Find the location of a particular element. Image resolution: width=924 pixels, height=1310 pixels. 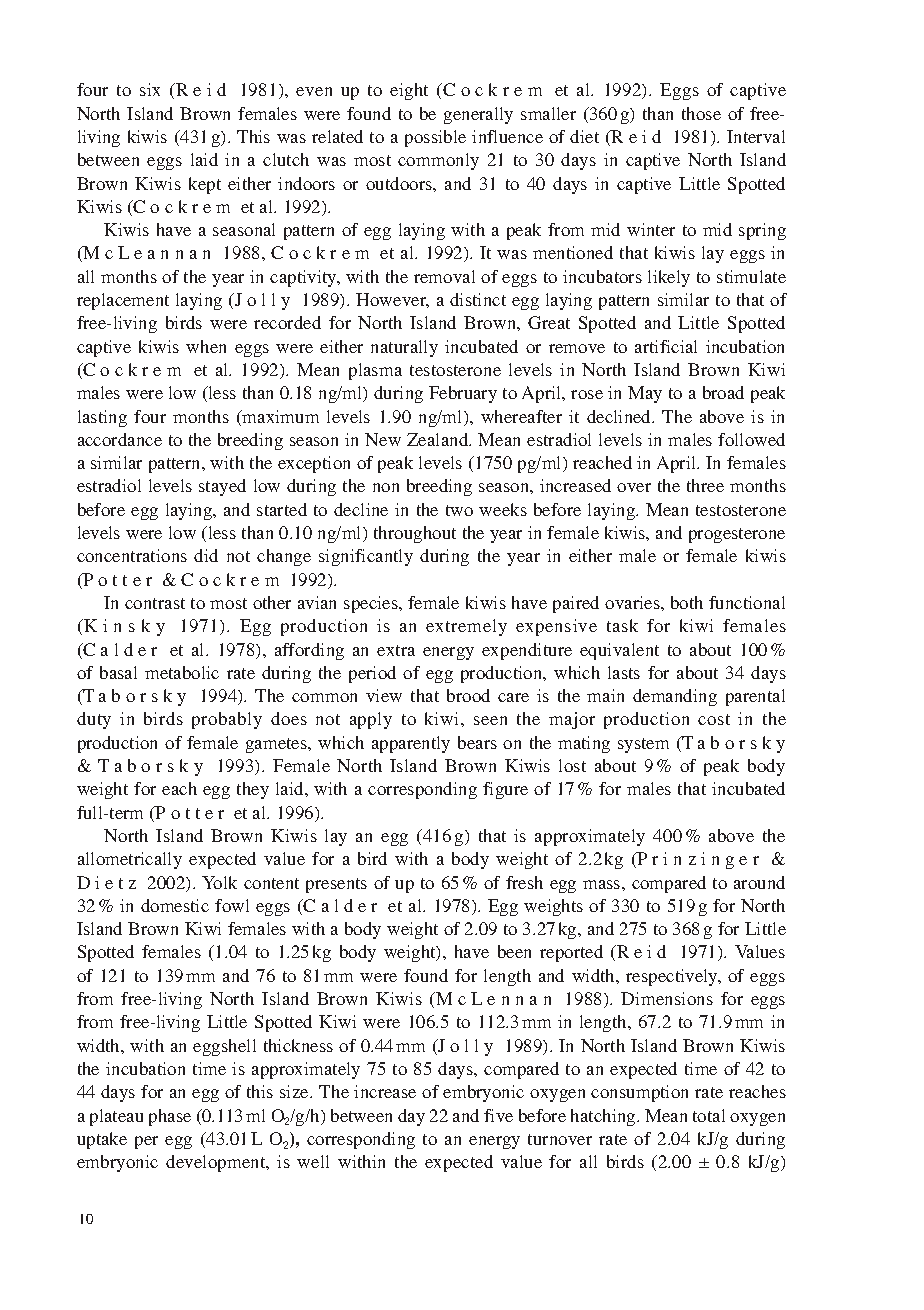

three is located at coordinates (705, 485).
